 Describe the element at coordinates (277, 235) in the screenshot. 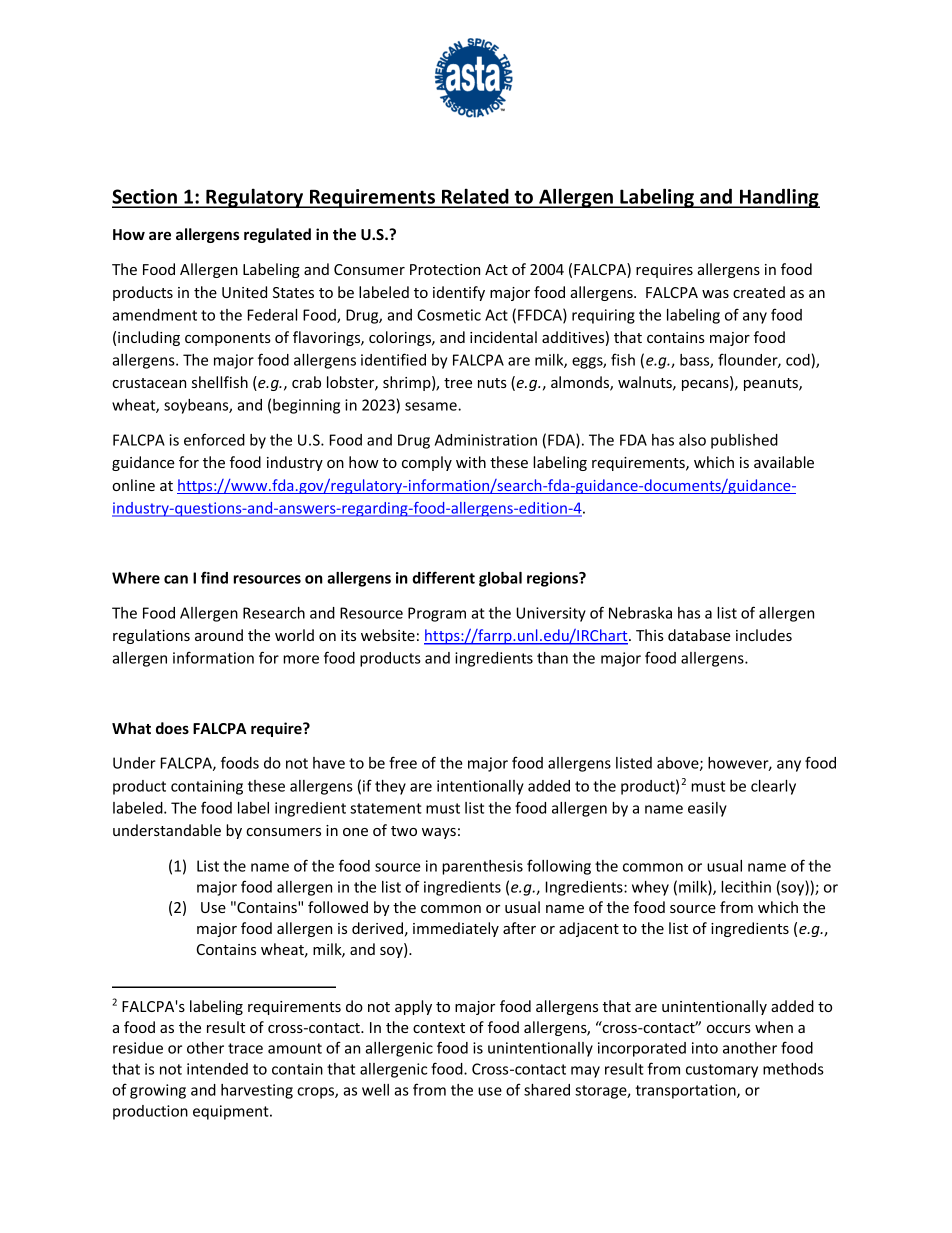

I see `regulated` at that location.
